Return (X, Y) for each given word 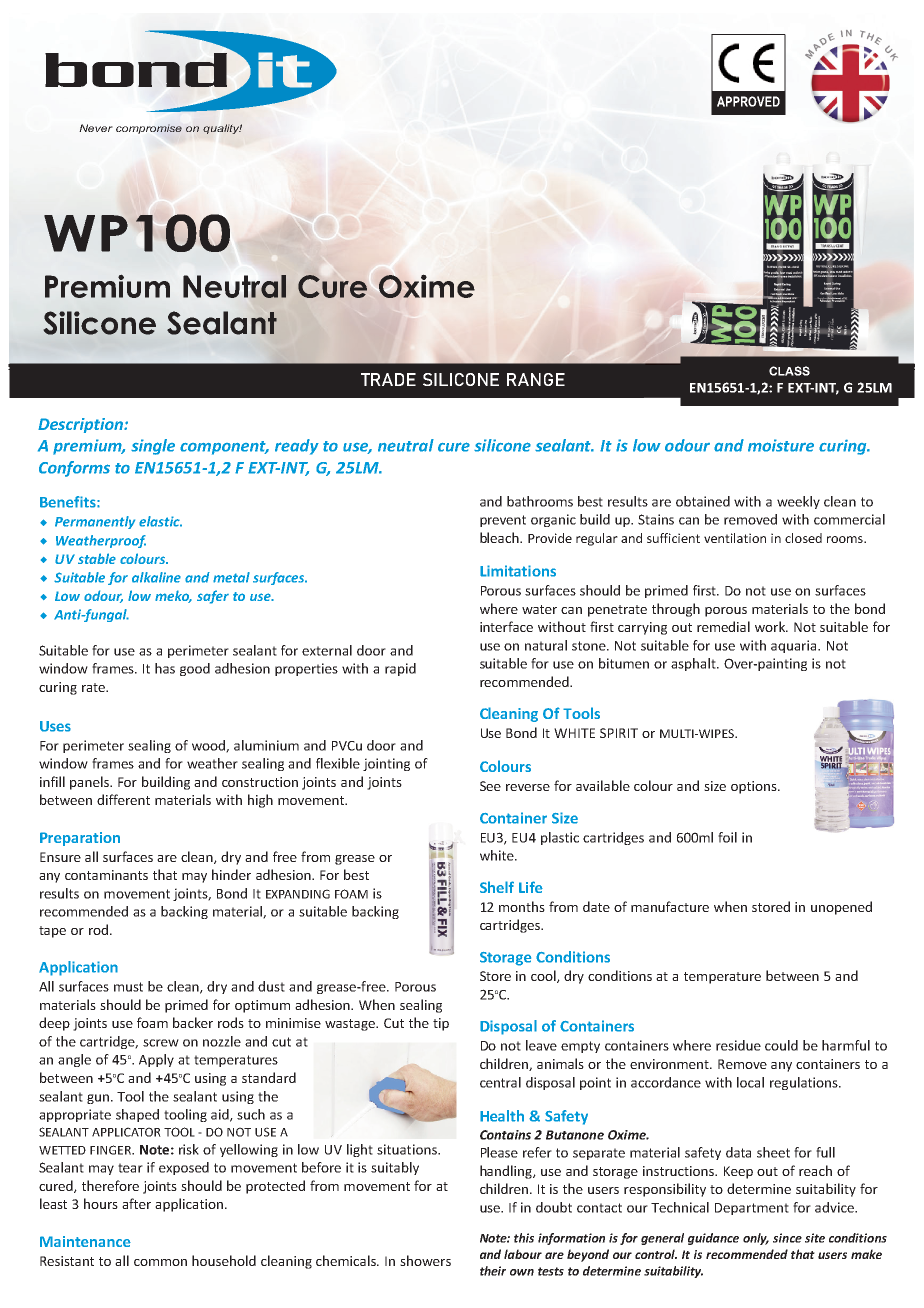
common (160, 1262)
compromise (149, 129)
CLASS (789, 371)
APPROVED (748, 101)
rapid (400, 669)
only (756, 1239)
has (165, 668)
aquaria (795, 646)
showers (425, 1260)
